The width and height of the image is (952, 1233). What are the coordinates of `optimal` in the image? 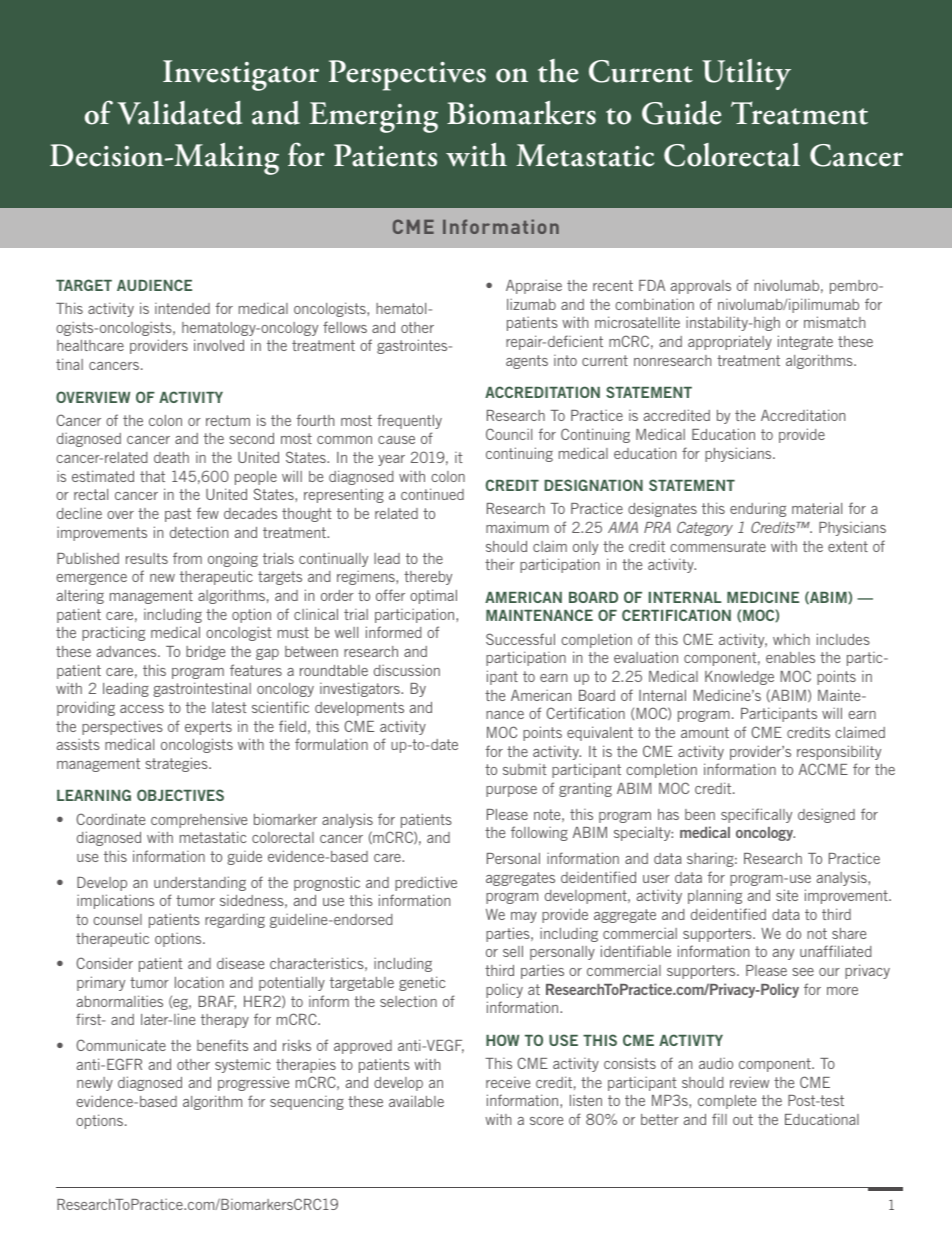 It's located at (433, 596).
